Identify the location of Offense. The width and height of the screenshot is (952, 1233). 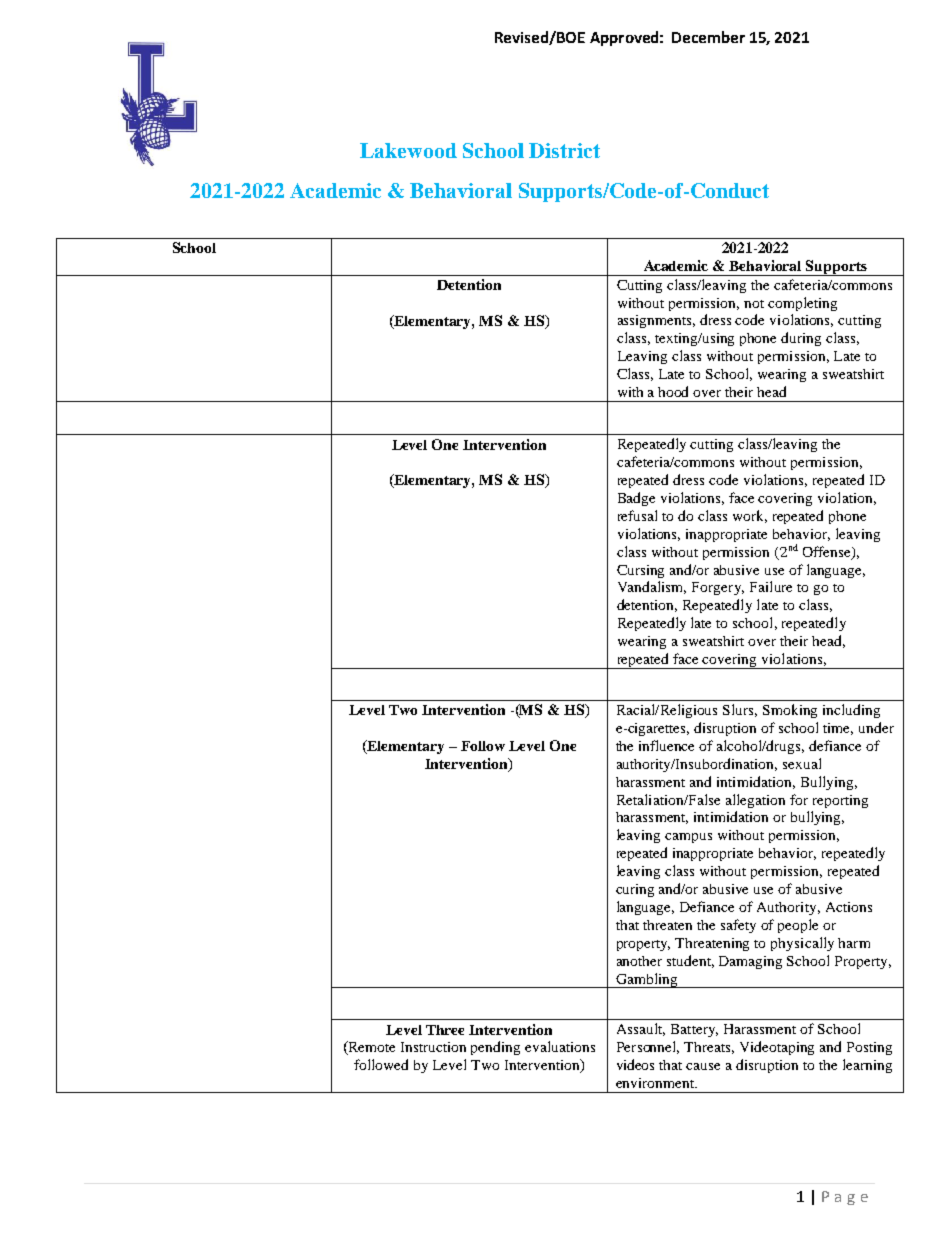
(828, 552).
